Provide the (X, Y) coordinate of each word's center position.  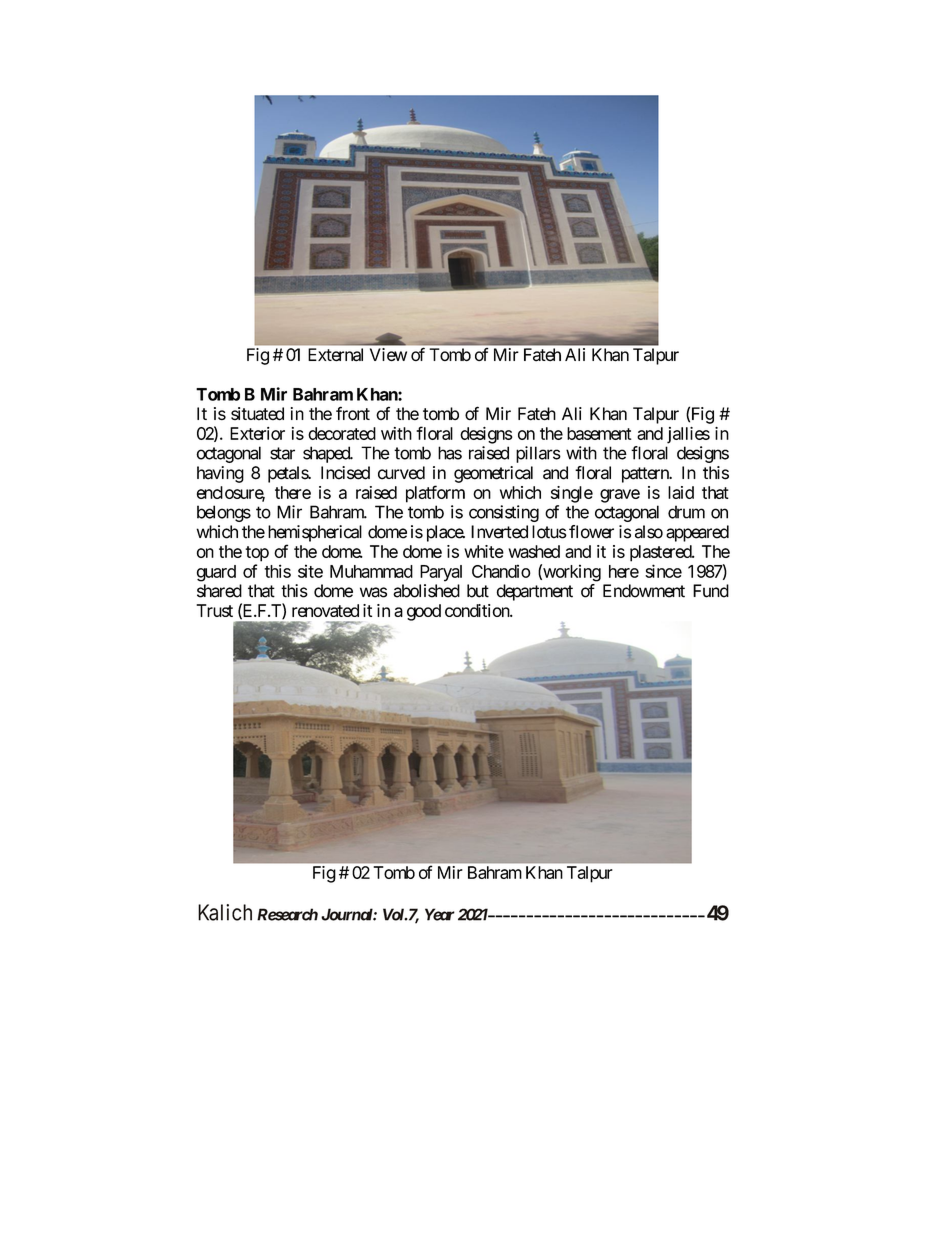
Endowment (644, 591)
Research (287, 914)
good (424, 612)
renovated (325, 610)
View (388, 354)
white (484, 551)
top (257, 554)
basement (599, 433)
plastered (661, 553)
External (335, 355)
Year (440, 914)
